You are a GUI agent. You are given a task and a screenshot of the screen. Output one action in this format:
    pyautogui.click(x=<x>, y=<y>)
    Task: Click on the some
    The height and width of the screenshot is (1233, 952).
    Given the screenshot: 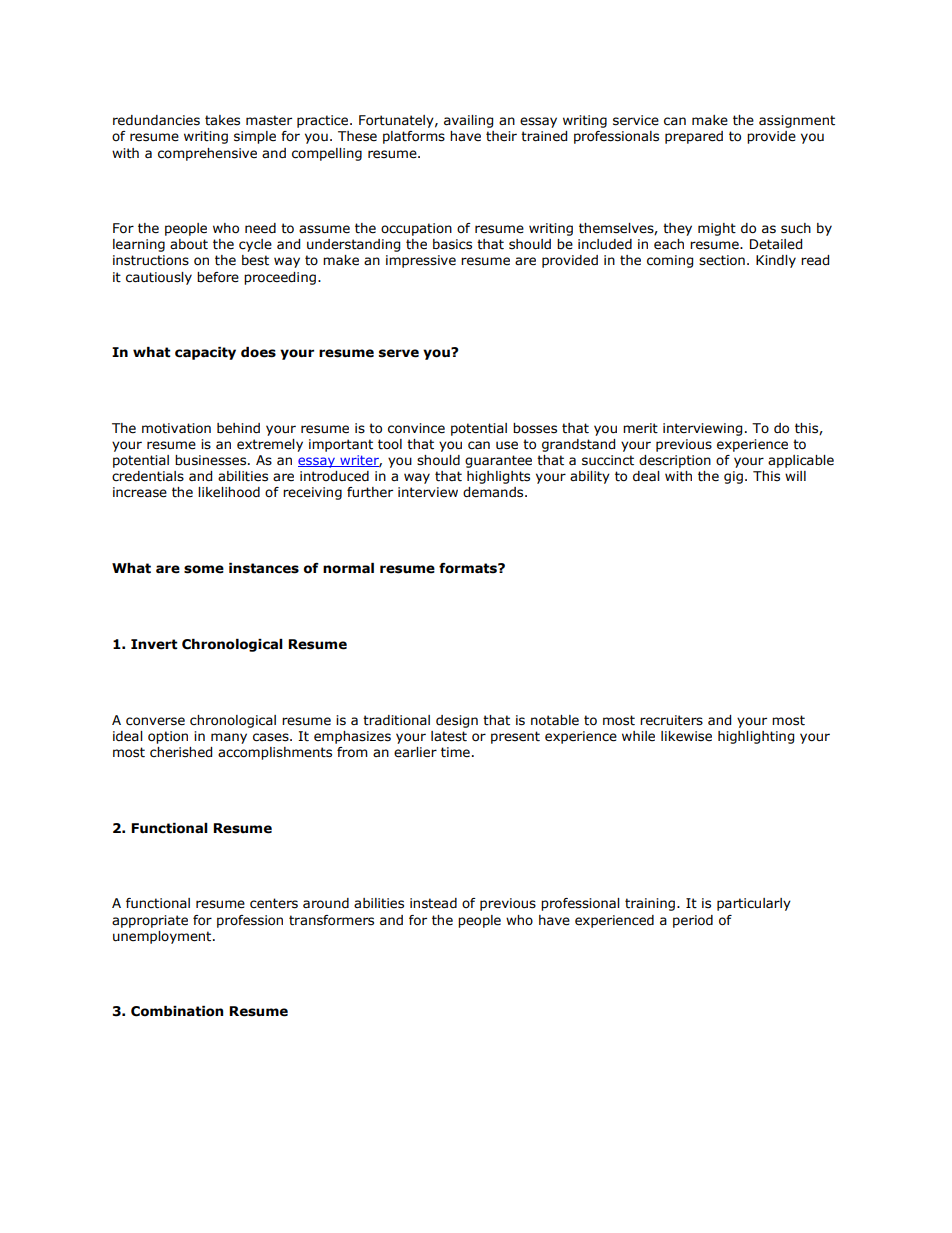 What is the action you would take?
    pyautogui.click(x=204, y=569)
